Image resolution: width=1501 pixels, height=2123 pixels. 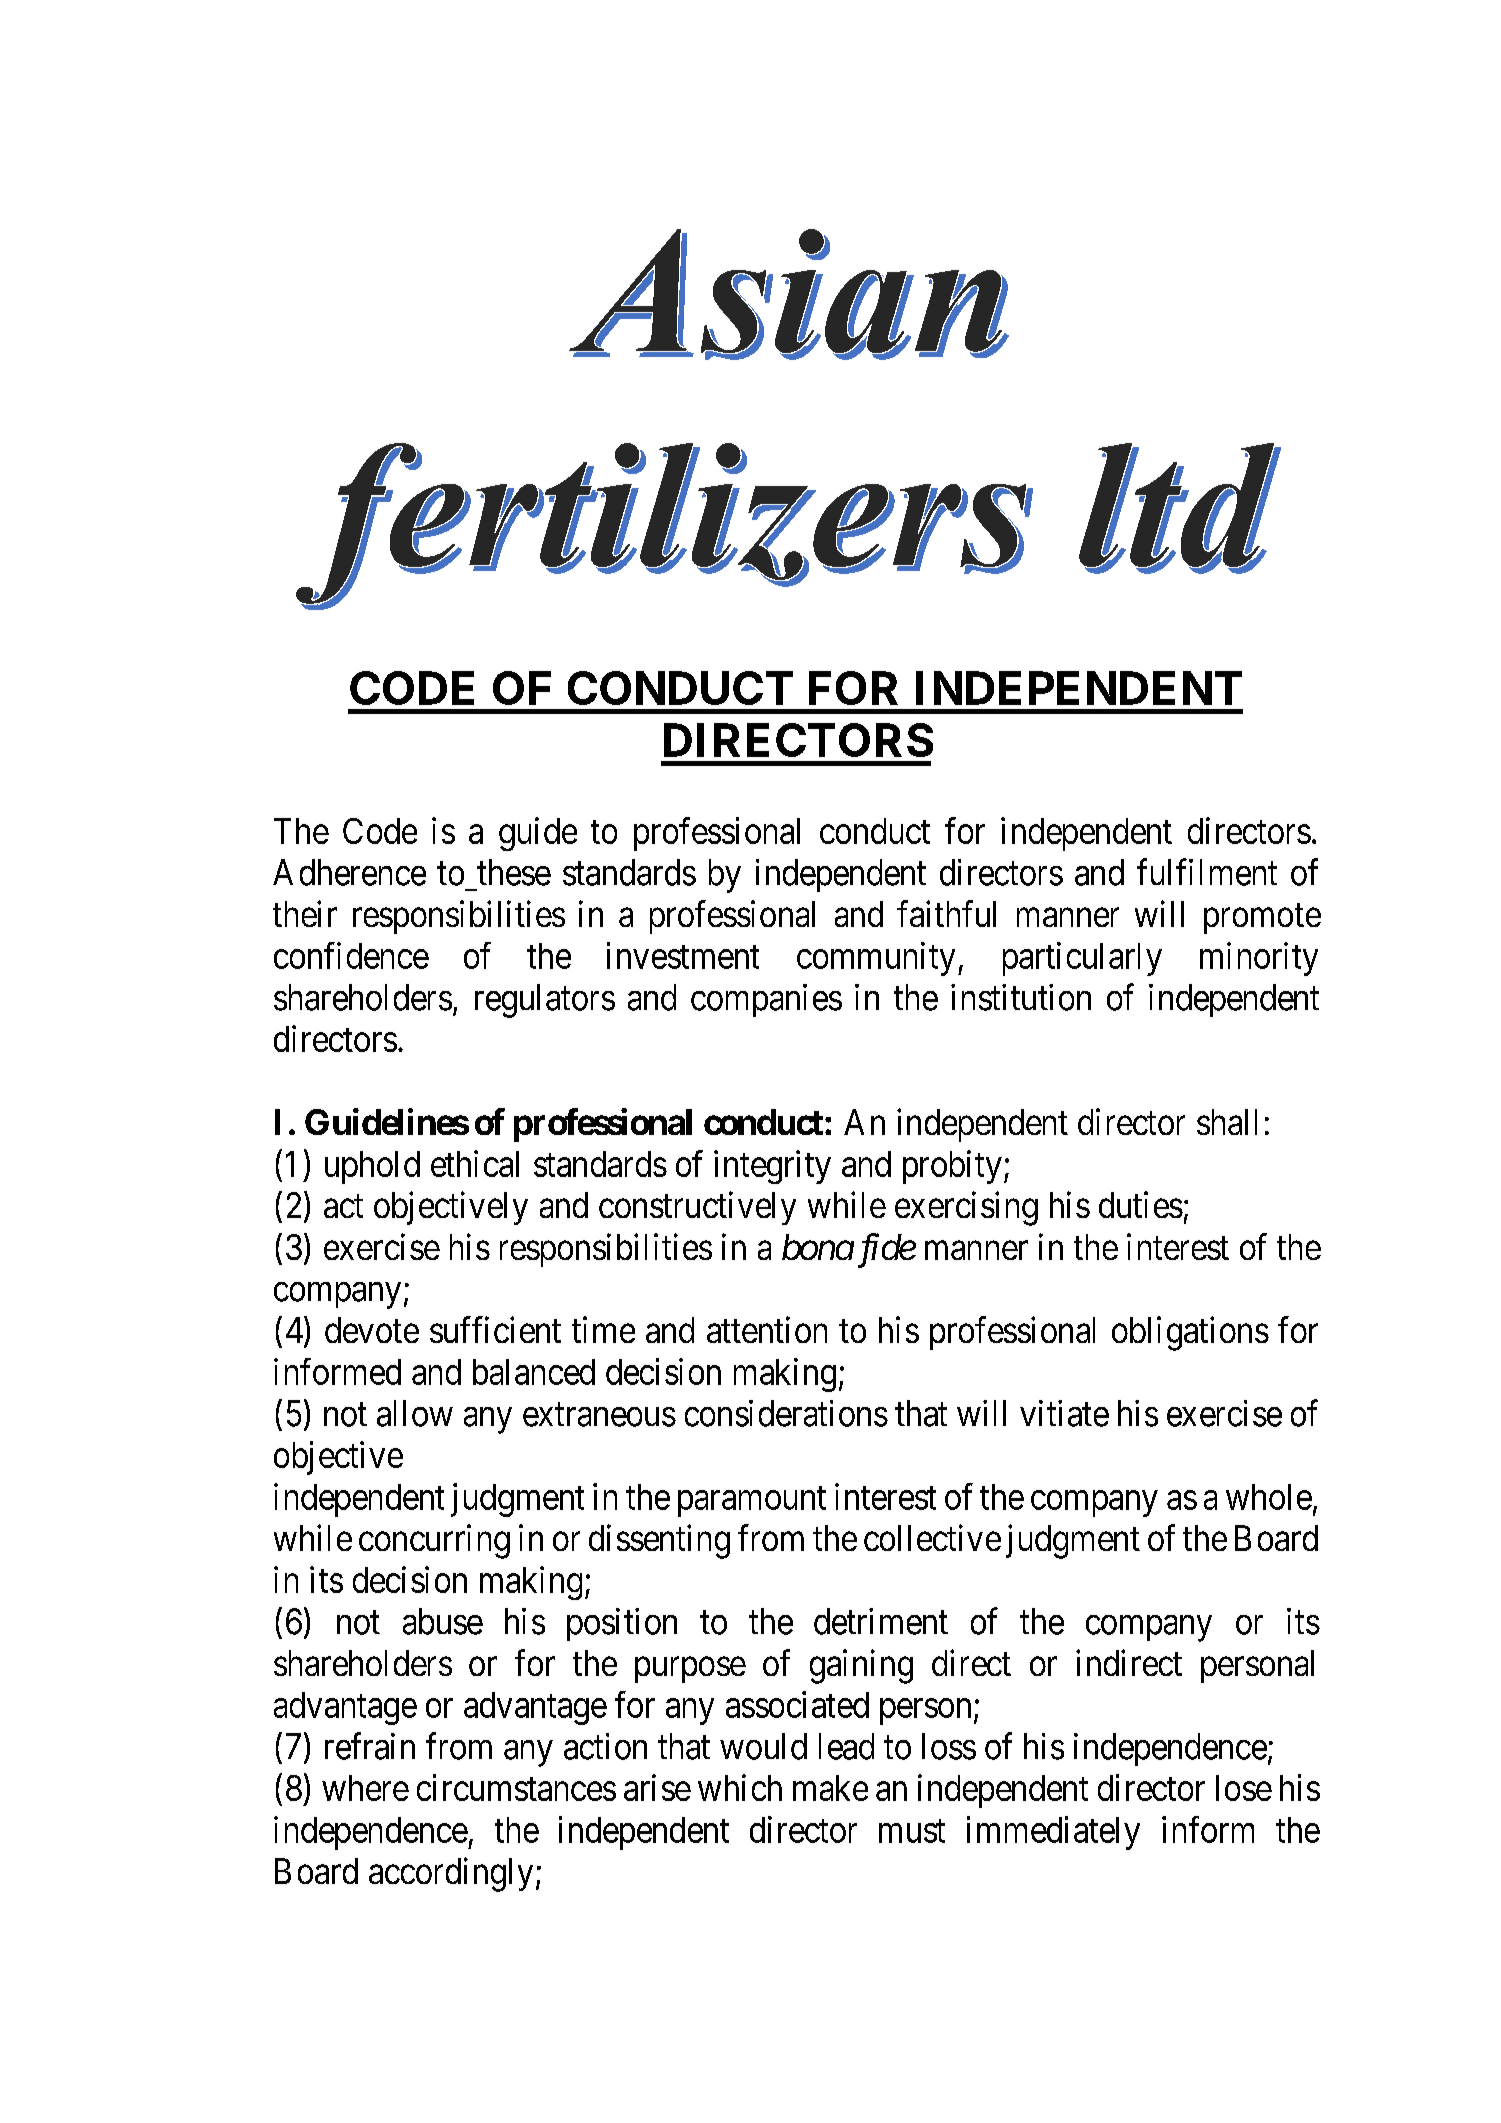 What do you see at coordinates (1269, 1497) in the screenshot?
I see `whole` at bounding box center [1269, 1497].
